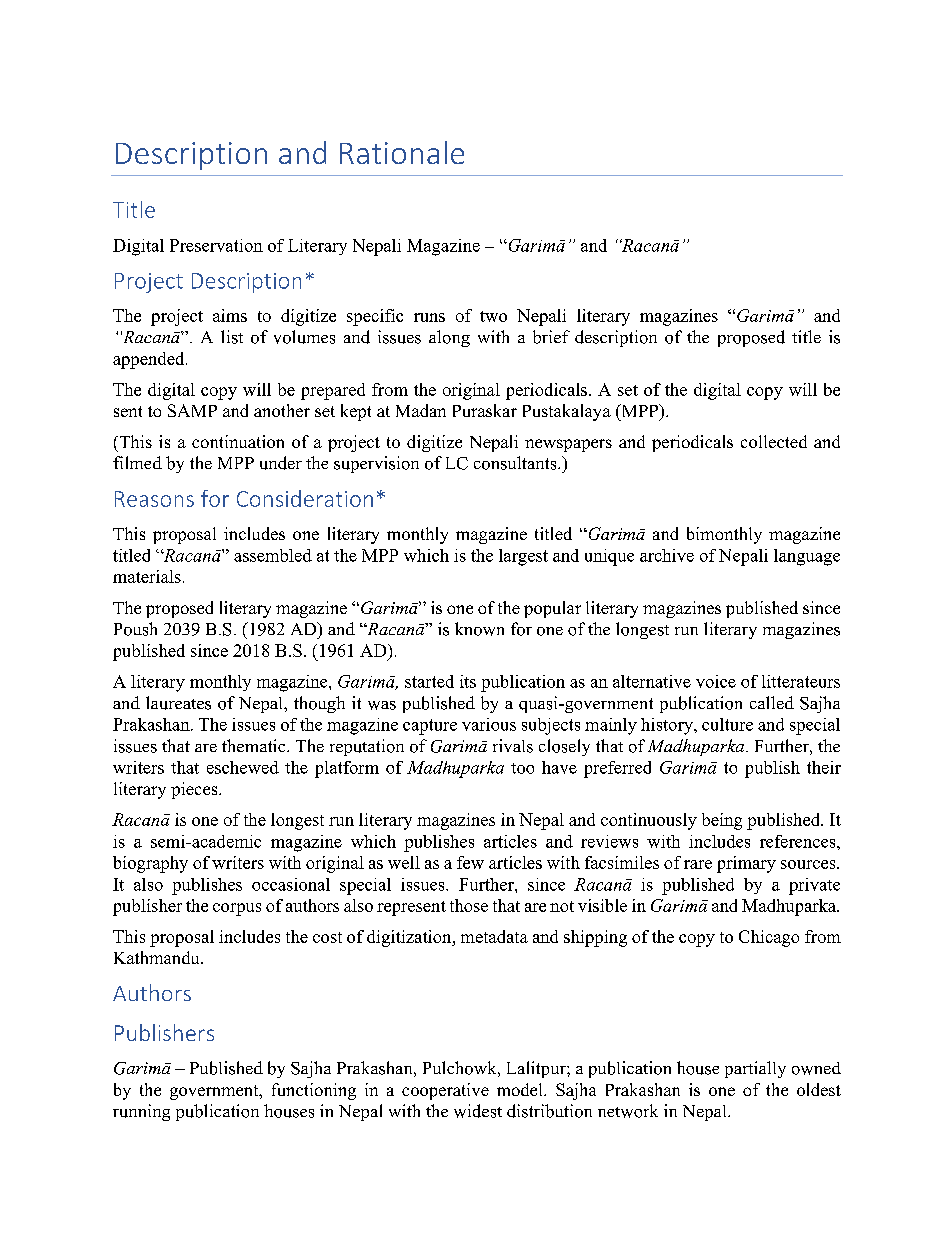  Describe the element at coordinates (273, 555) in the screenshot. I see `assembled` at that location.
